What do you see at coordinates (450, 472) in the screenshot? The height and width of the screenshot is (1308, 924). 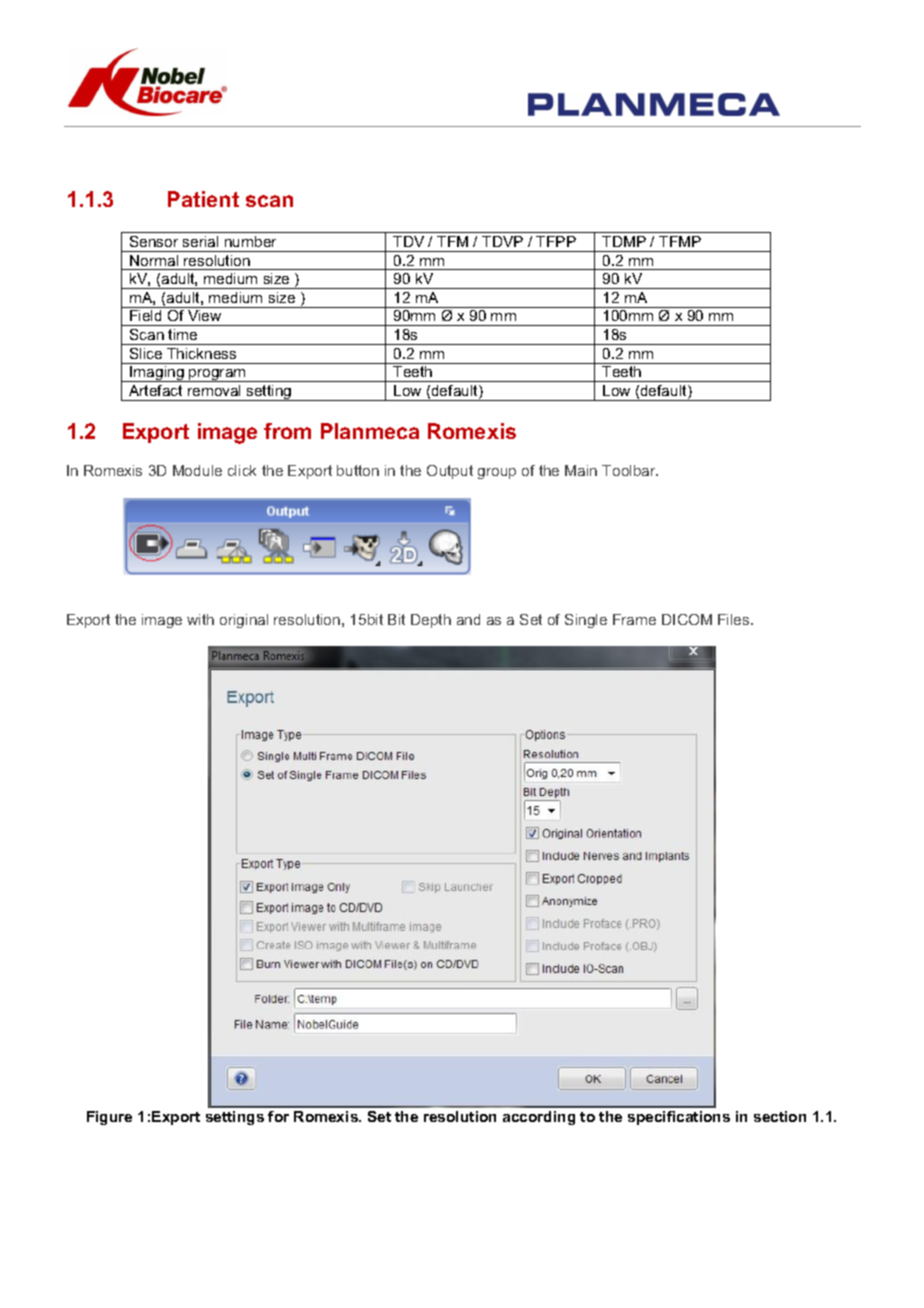 I see `Output` at bounding box center [450, 472].
